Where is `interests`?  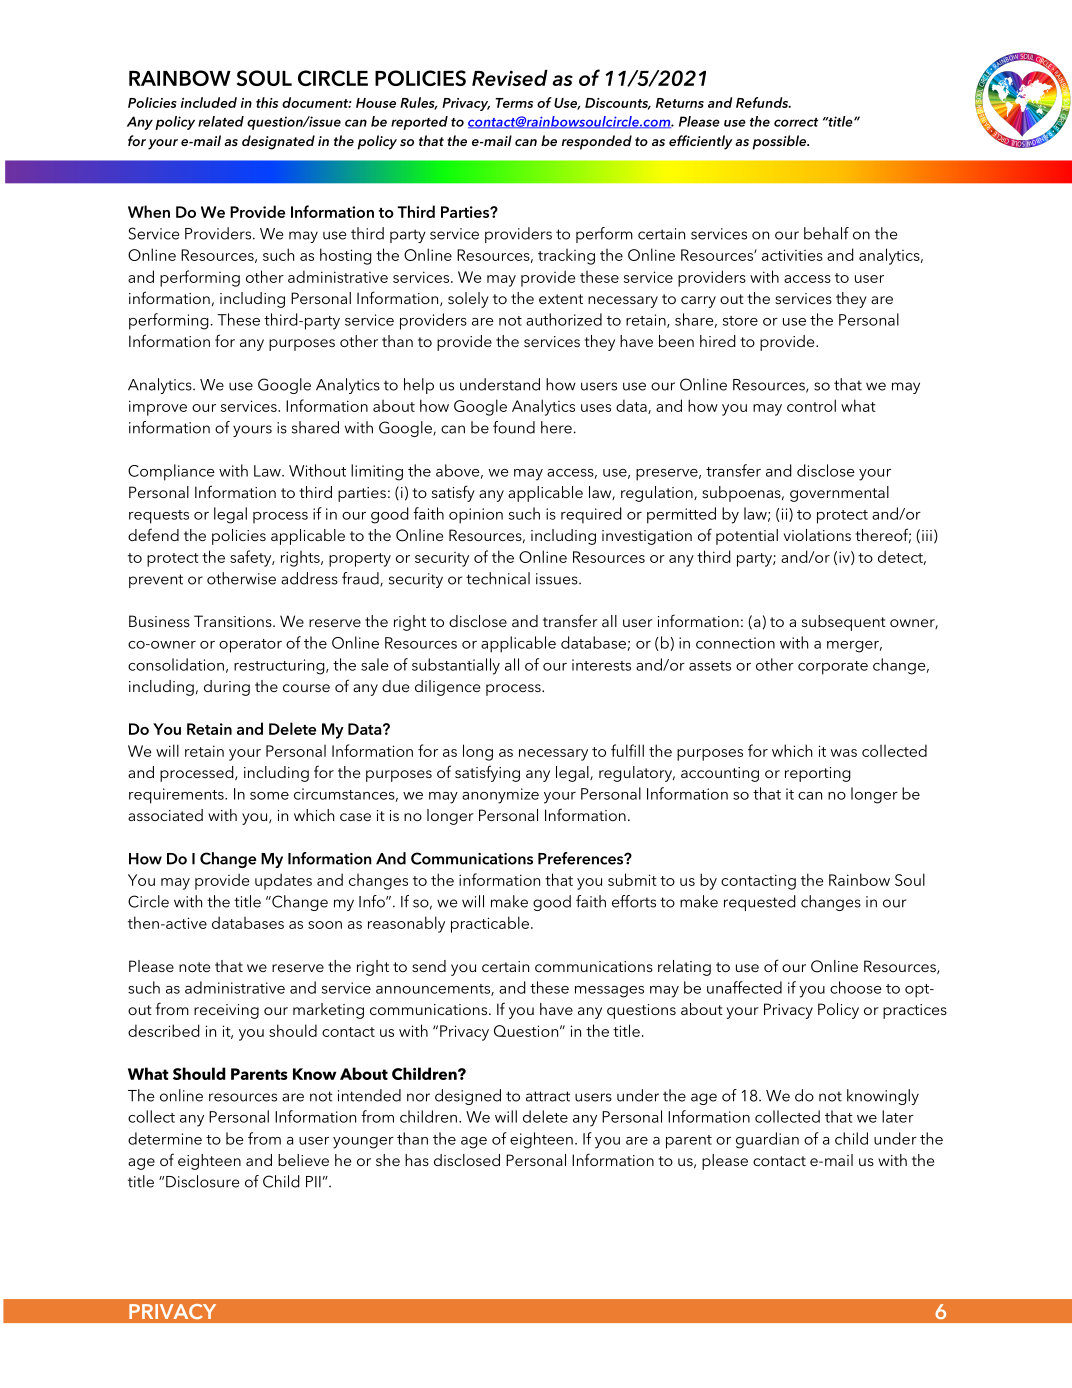 interests is located at coordinates (601, 665).
